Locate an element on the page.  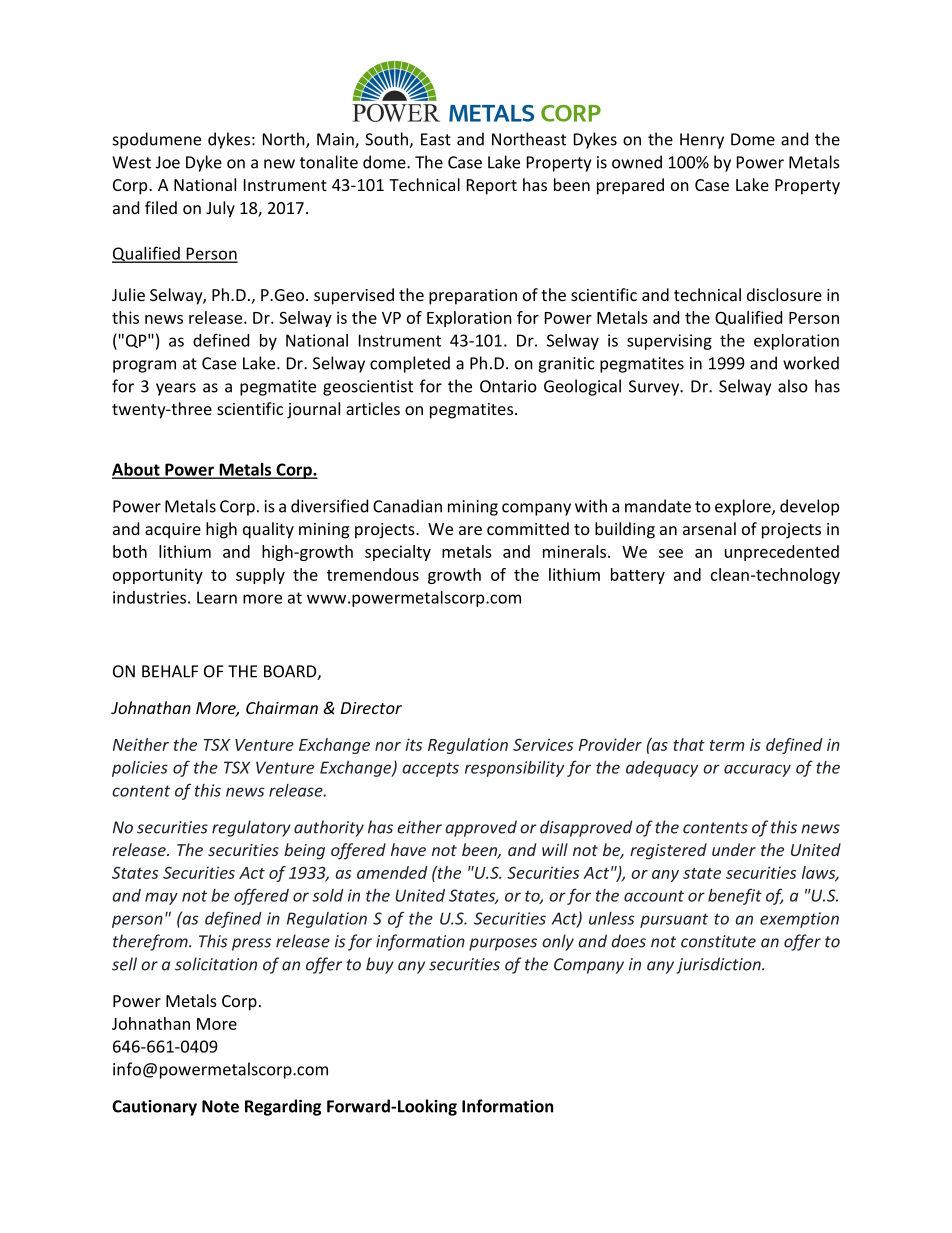
Canadian is located at coordinates (407, 506).
